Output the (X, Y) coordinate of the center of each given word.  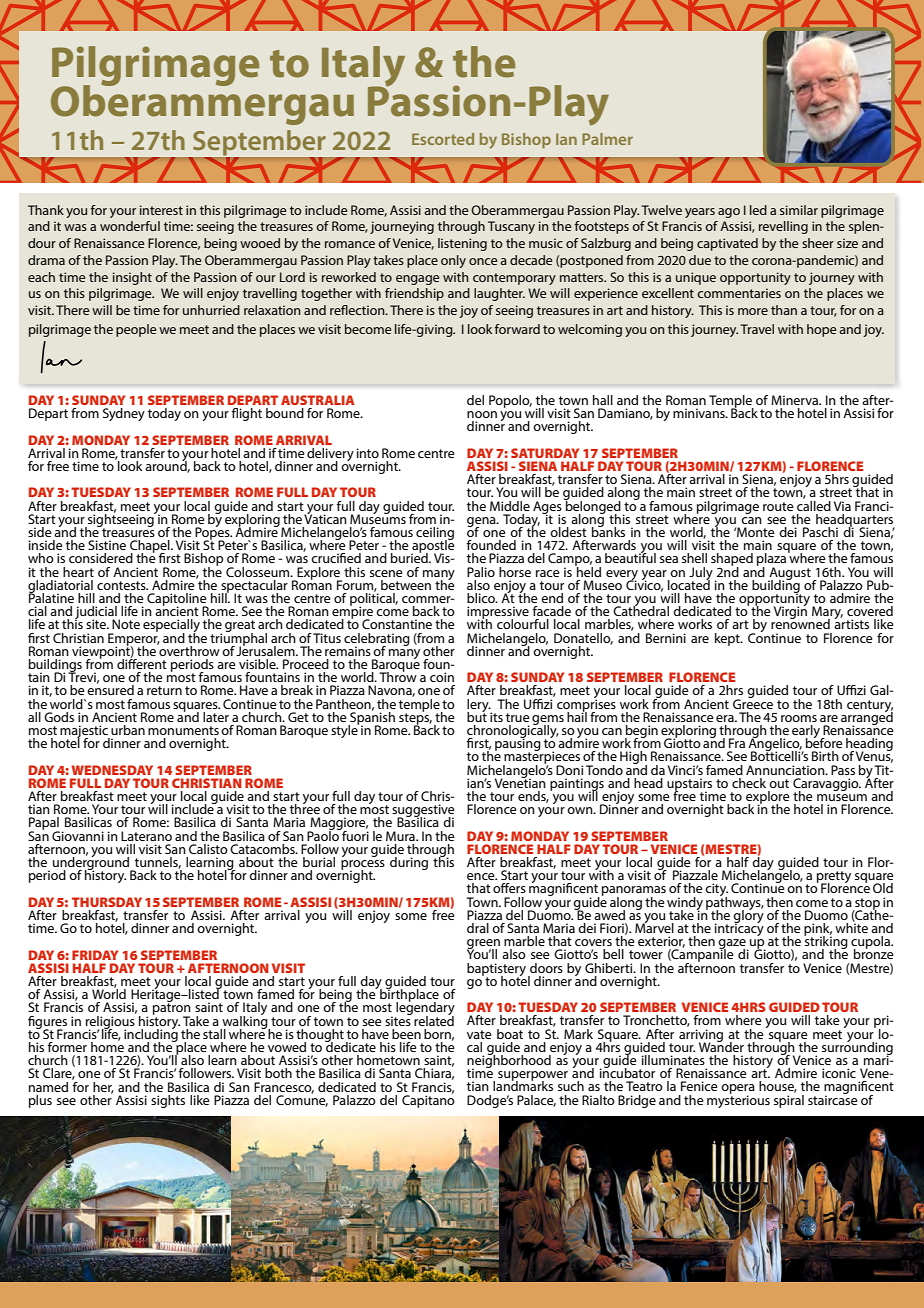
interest (161, 210)
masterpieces (543, 758)
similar (799, 210)
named (48, 1087)
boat (510, 1034)
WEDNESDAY (112, 770)
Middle (510, 506)
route (778, 506)
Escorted (443, 139)
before (824, 742)
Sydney (124, 414)
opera (738, 1090)
